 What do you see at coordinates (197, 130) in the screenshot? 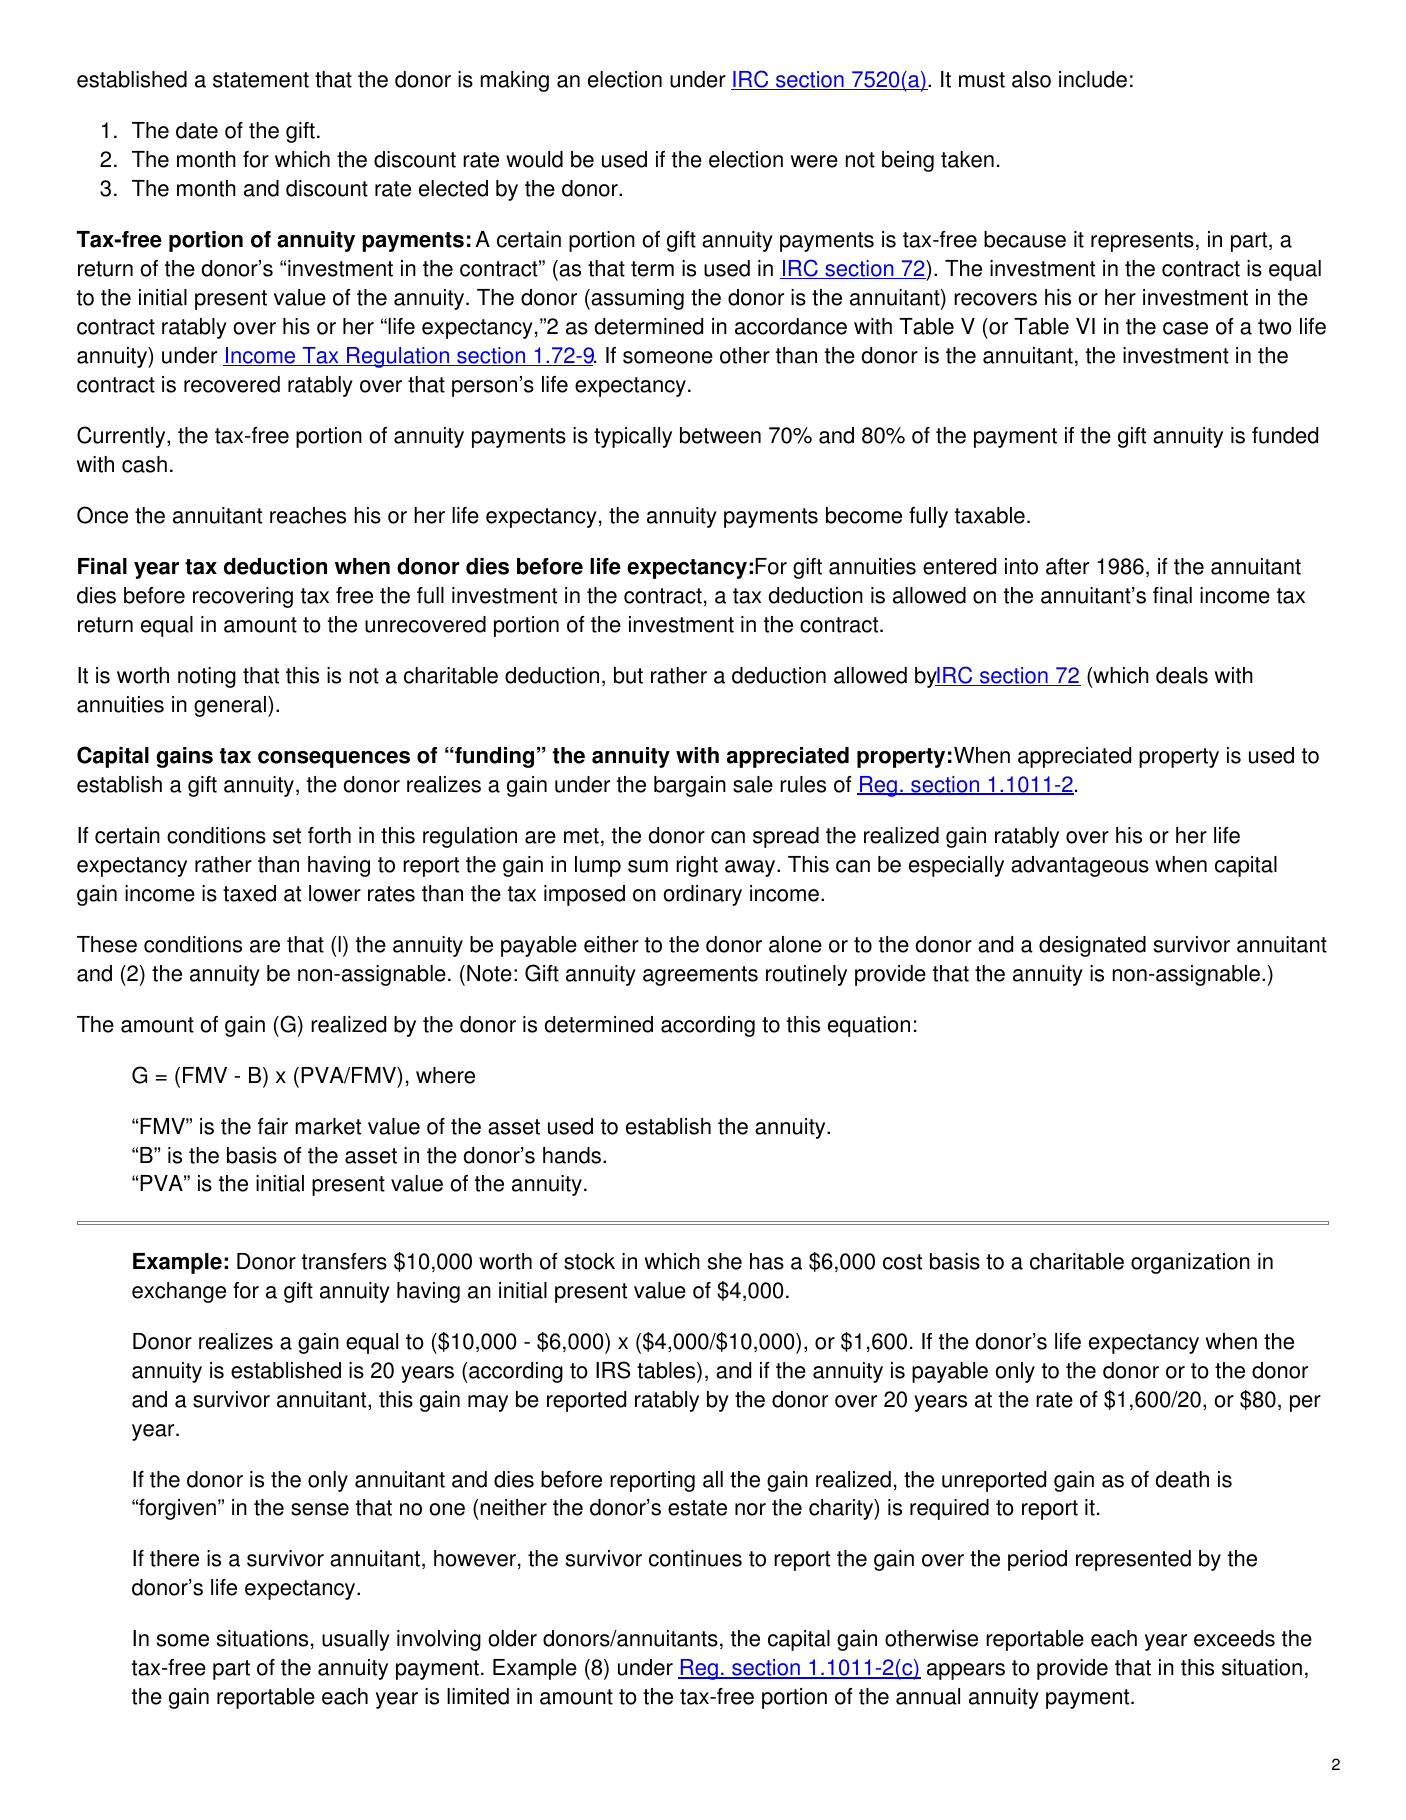
I see `date` at bounding box center [197, 130].
